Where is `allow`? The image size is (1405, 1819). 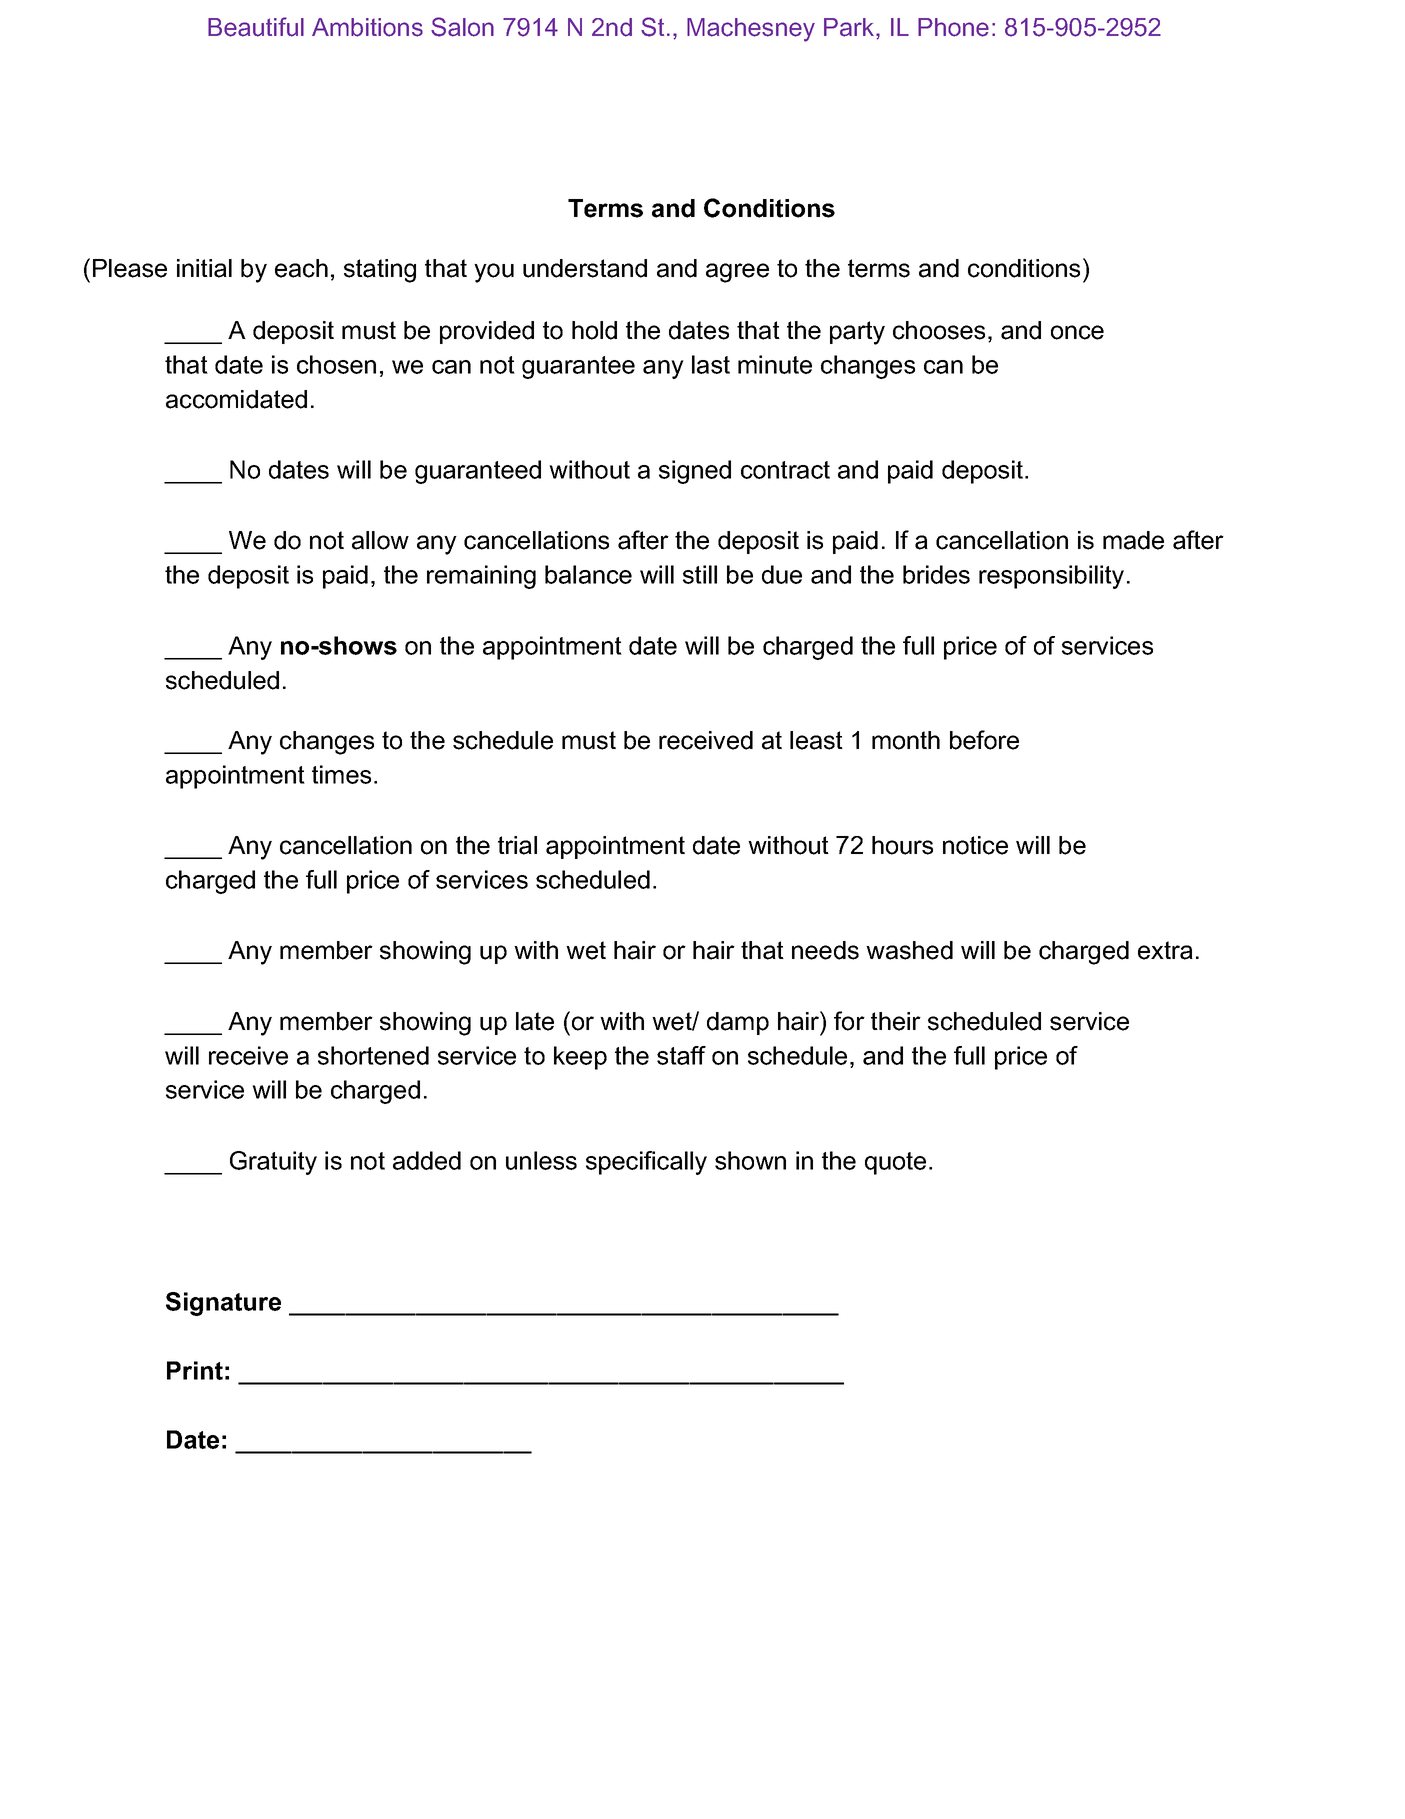
allow is located at coordinates (380, 540).
